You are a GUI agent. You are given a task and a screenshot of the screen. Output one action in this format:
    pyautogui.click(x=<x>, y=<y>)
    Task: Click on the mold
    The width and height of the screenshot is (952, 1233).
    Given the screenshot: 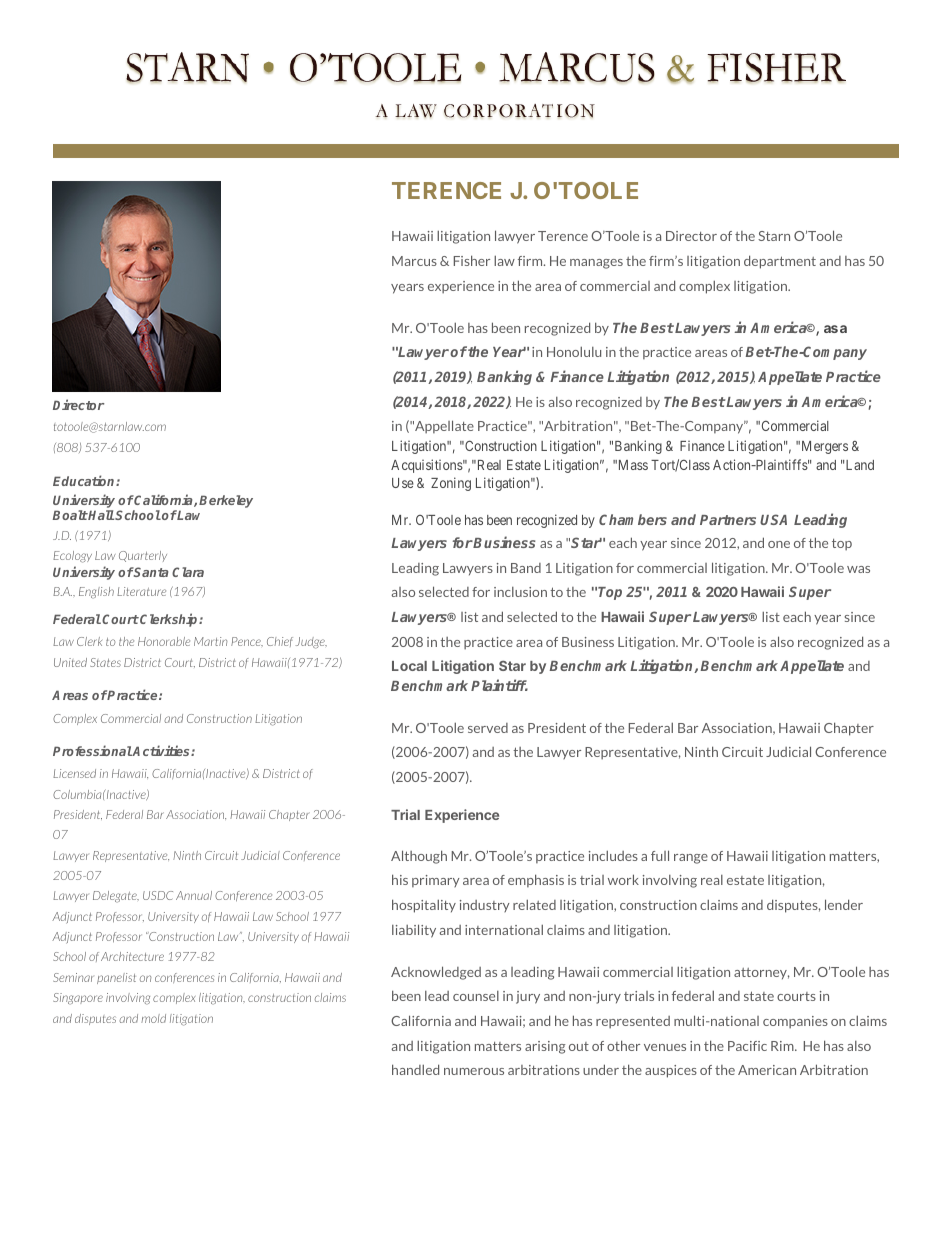 What is the action you would take?
    pyautogui.click(x=153, y=1018)
